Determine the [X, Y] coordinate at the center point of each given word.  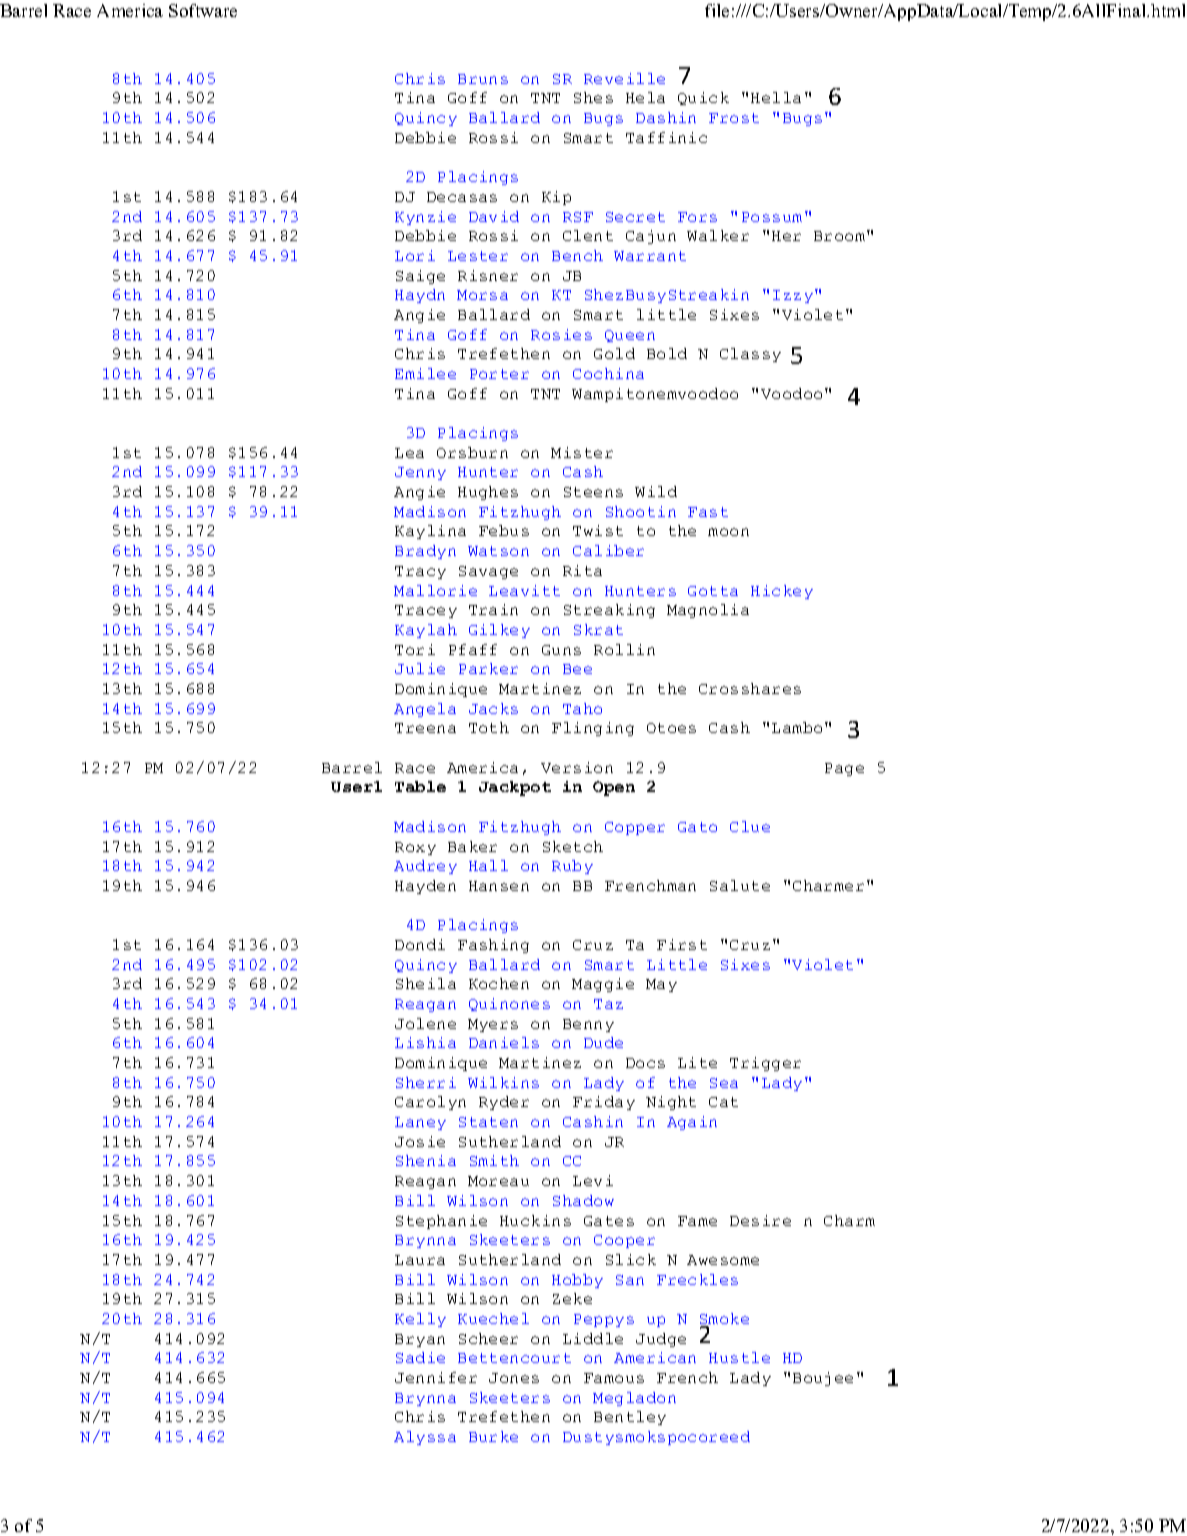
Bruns [483, 79]
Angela [425, 710]
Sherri [426, 1082]
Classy [750, 355]
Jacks [493, 708]
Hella [776, 97]
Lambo [797, 727]
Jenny [420, 473]
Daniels [504, 1042]
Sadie [420, 1357]
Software [203, 10]
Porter [499, 374]
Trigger [765, 1064]
